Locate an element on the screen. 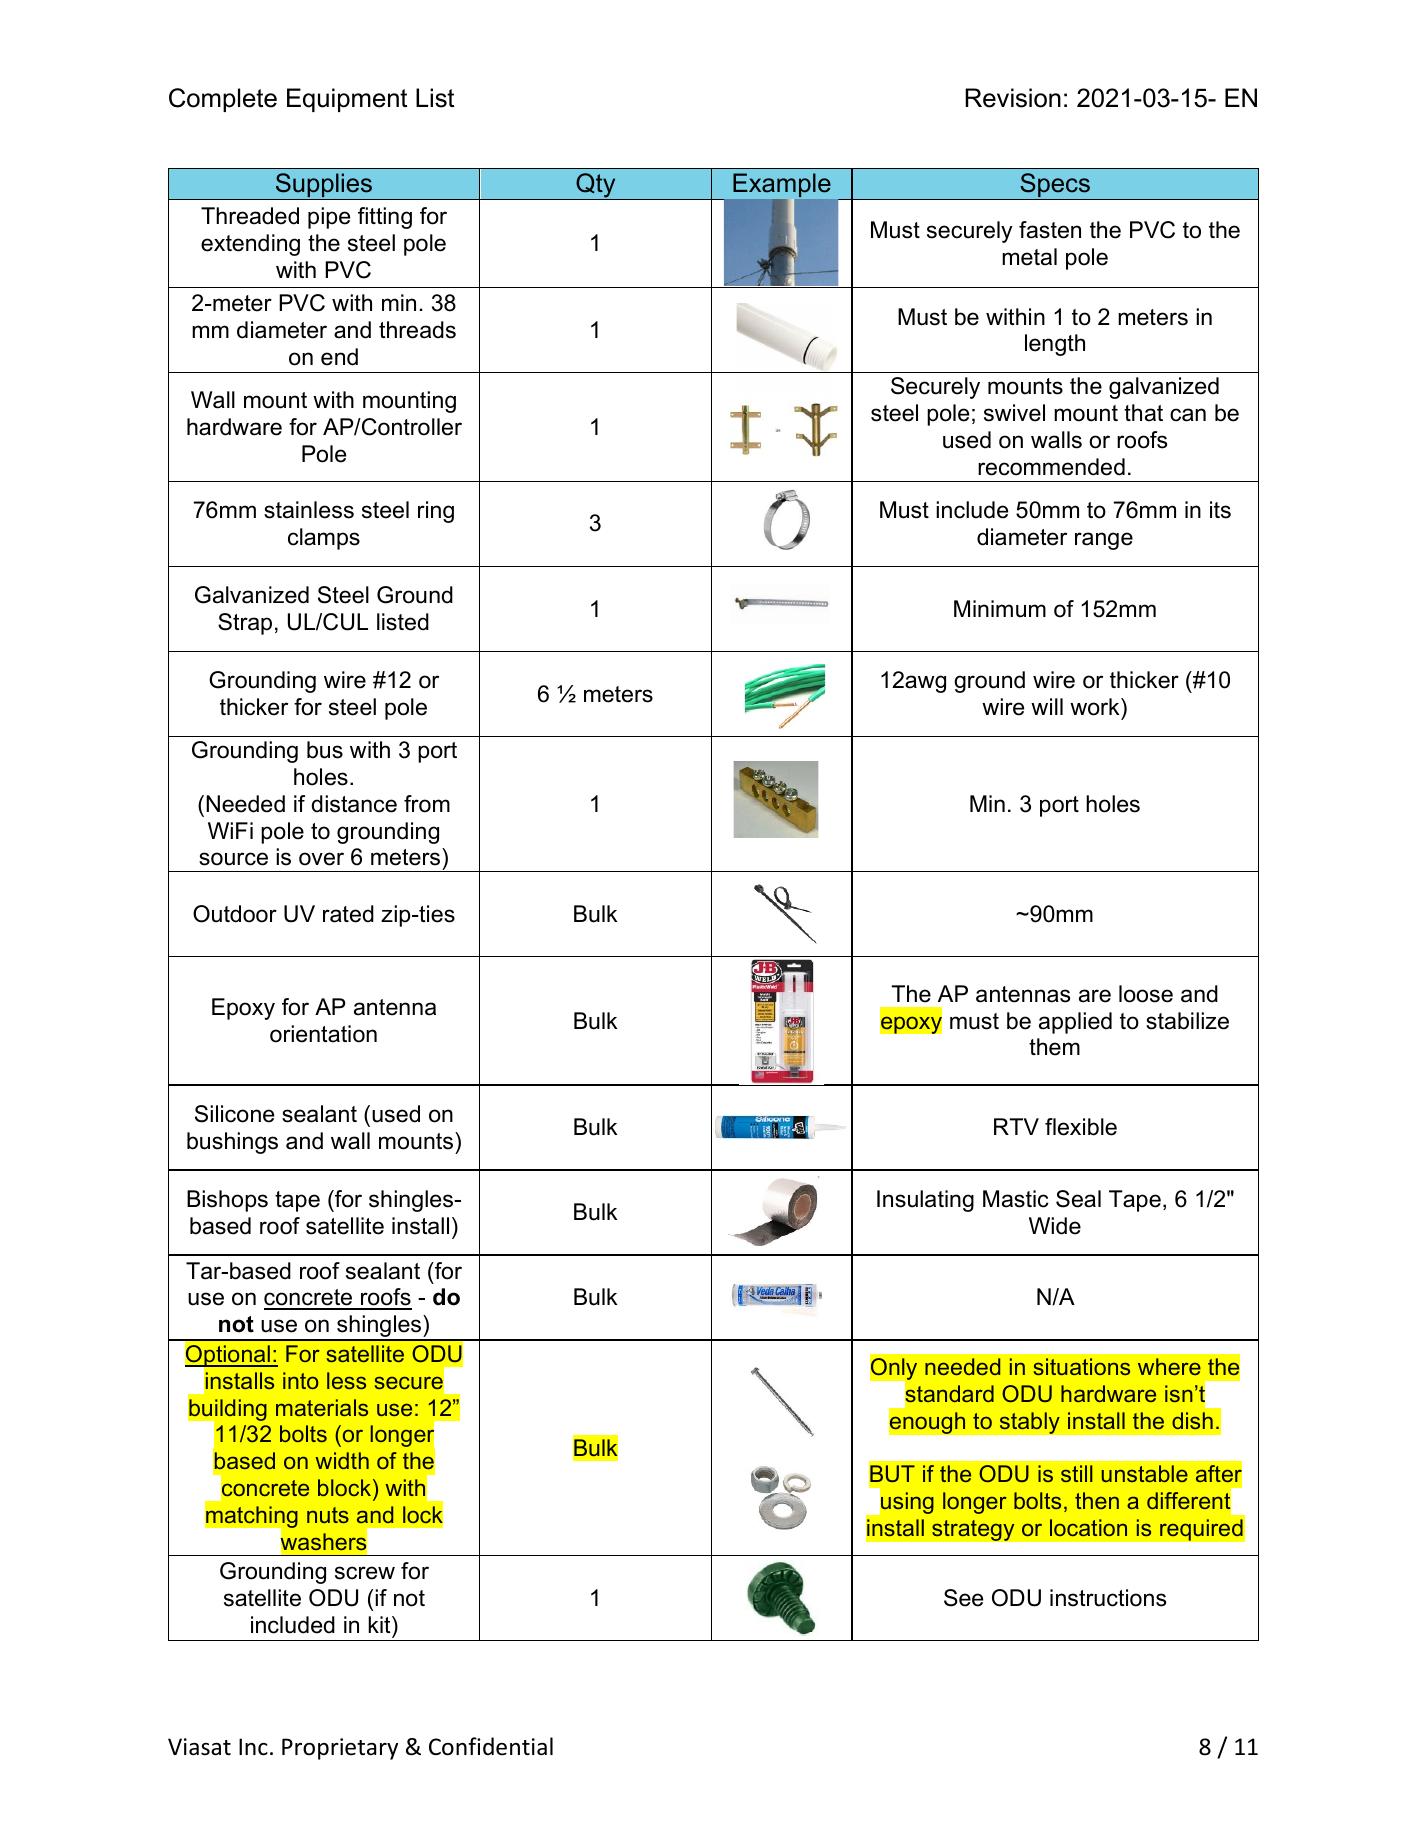  rated is located at coordinates (348, 914).
